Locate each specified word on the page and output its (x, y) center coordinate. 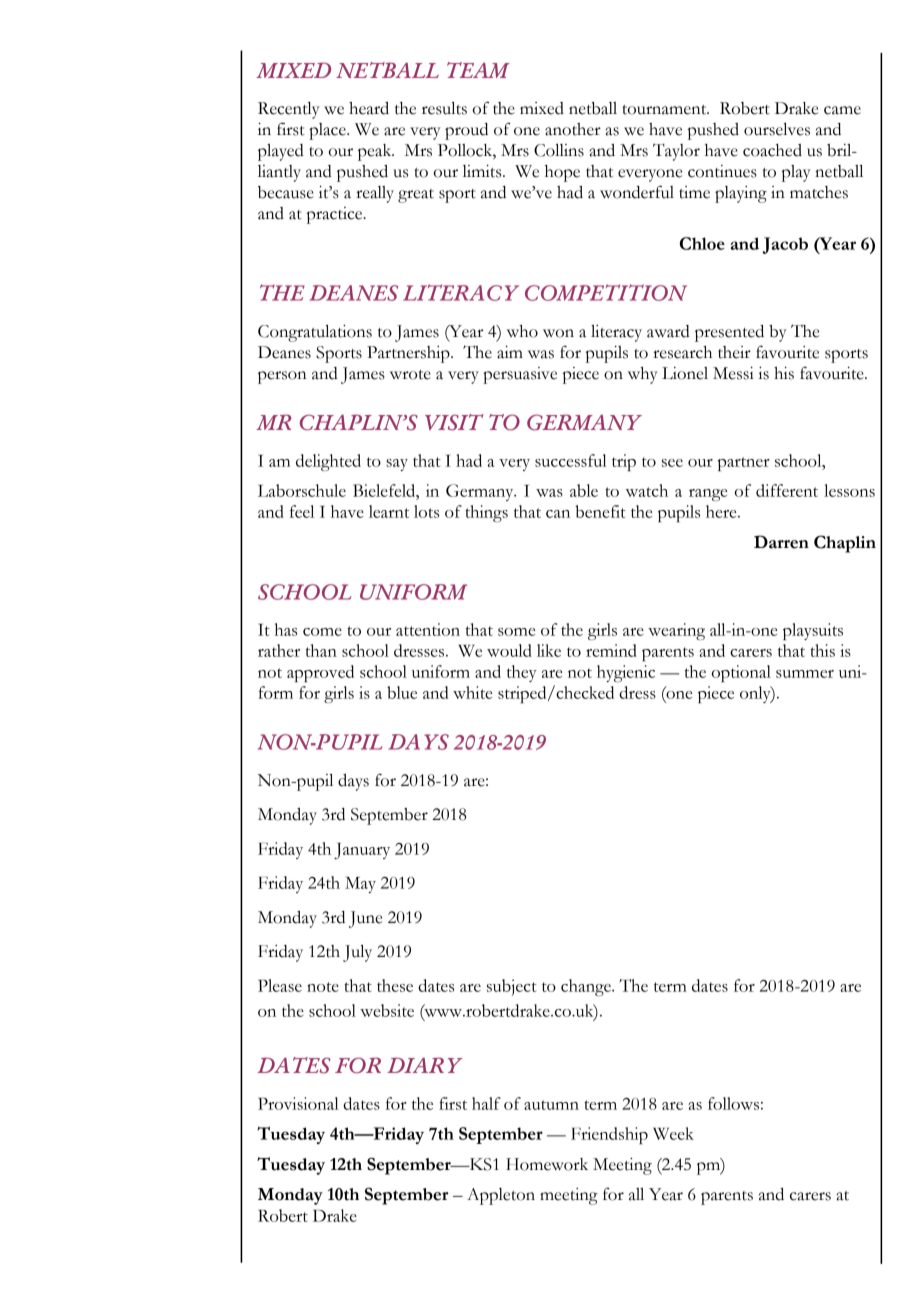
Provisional (298, 1103)
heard (369, 108)
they (522, 673)
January (362, 851)
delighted (328, 462)
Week (673, 1133)
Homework (547, 1164)
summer (805, 674)
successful (571, 460)
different (787, 490)
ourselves (777, 129)
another (573, 129)
